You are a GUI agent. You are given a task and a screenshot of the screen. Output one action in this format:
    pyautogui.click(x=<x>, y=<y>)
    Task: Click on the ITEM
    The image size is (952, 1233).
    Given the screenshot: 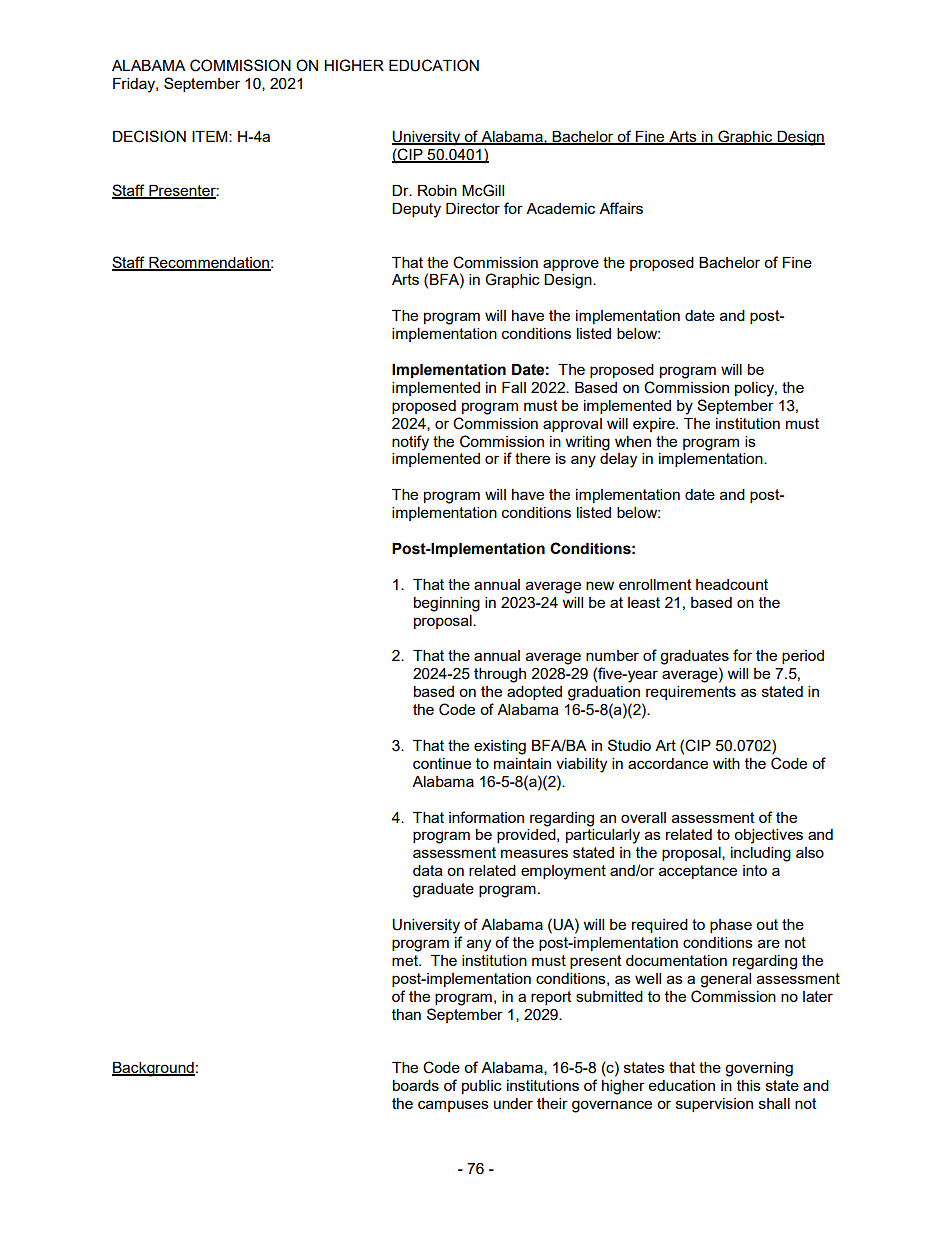 What is the action you would take?
    pyautogui.click(x=211, y=136)
